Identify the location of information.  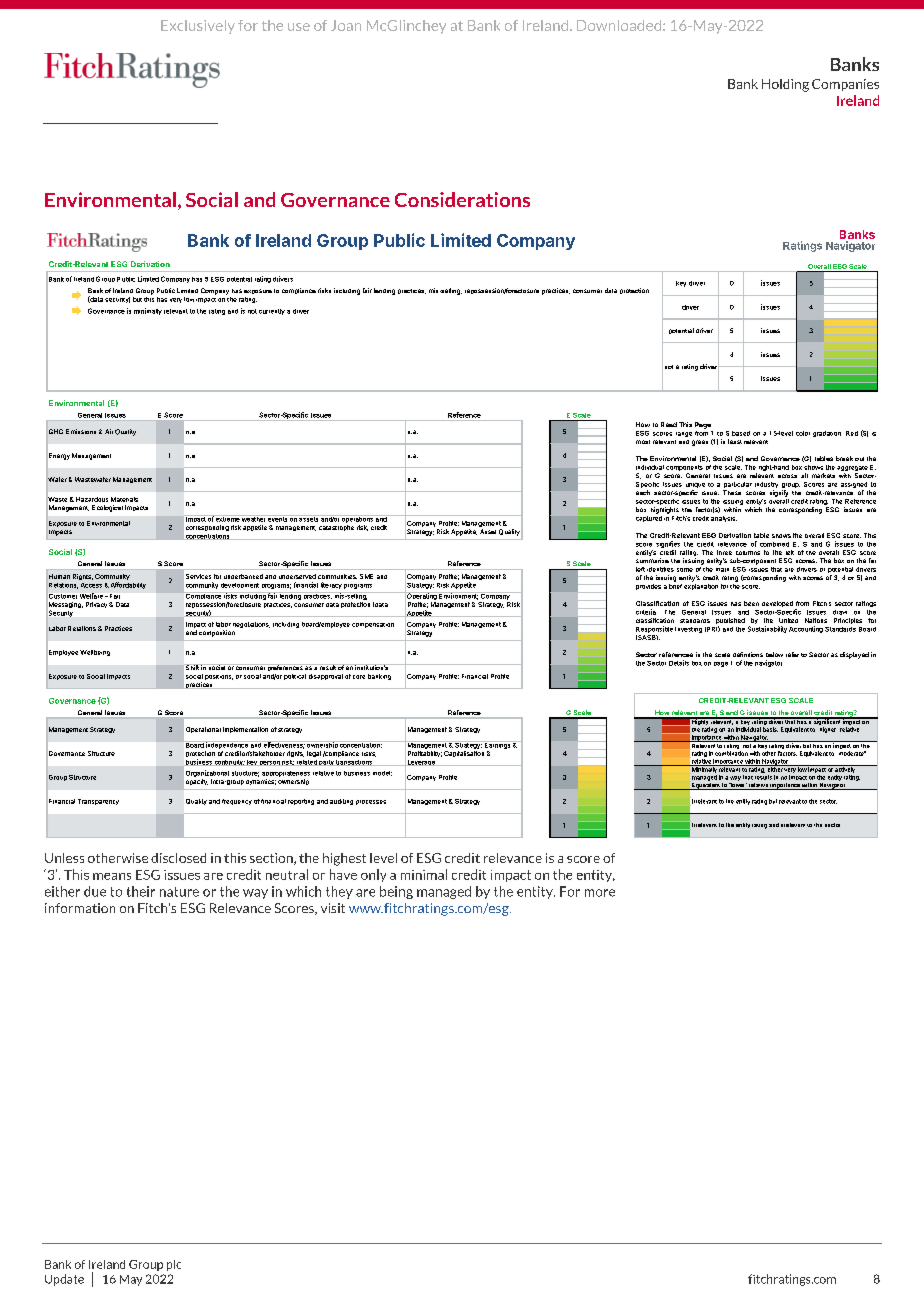
(80, 908).
